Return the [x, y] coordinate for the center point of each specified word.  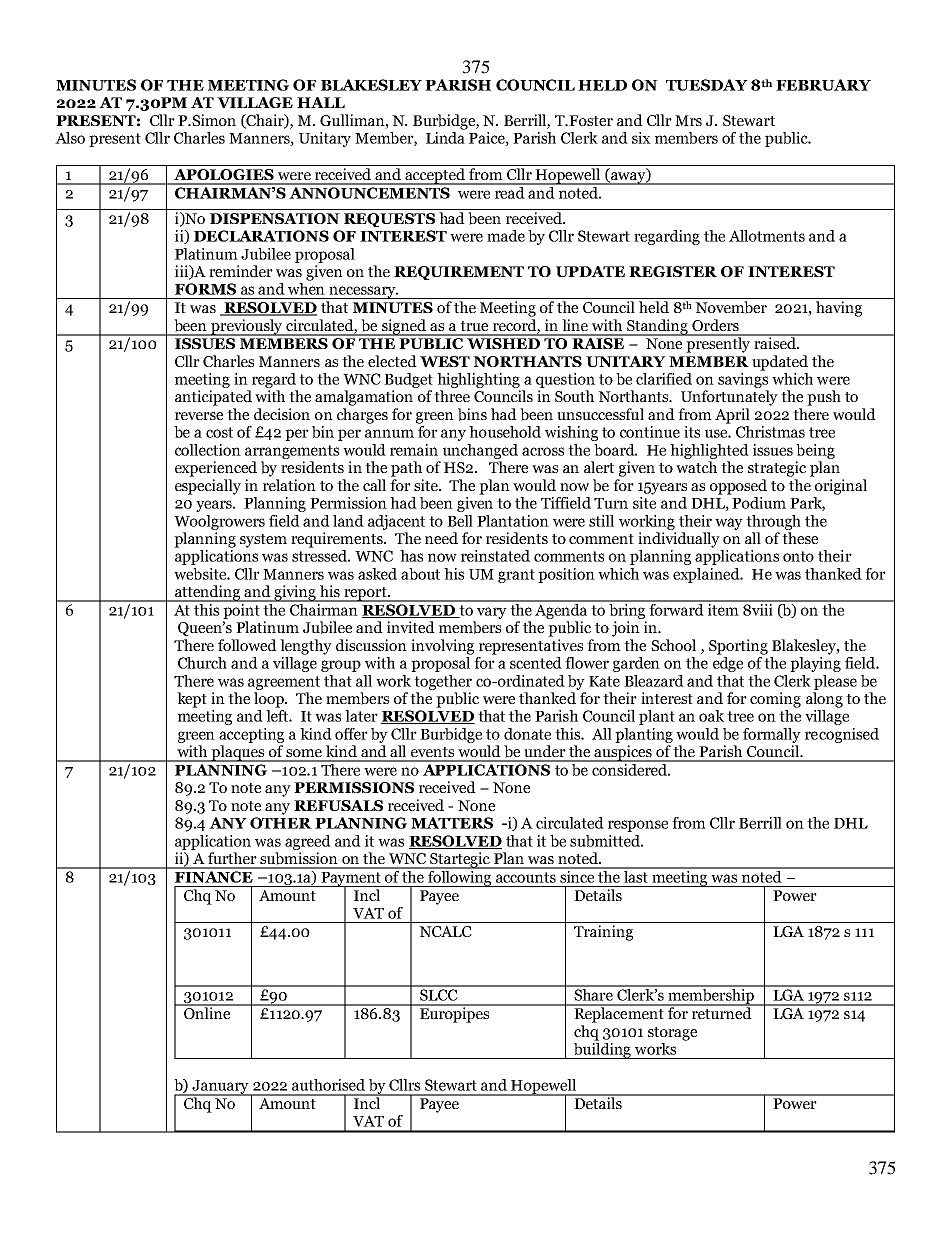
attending [208, 593]
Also [70, 138]
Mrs [688, 120]
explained [707, 575]
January [221, 1088]
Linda [446, 136]
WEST [445, 361]
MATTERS [452, 823]
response [638, 826]
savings [743, 380]
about [420, 574]
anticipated [213, 398]
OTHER [281, 823]
